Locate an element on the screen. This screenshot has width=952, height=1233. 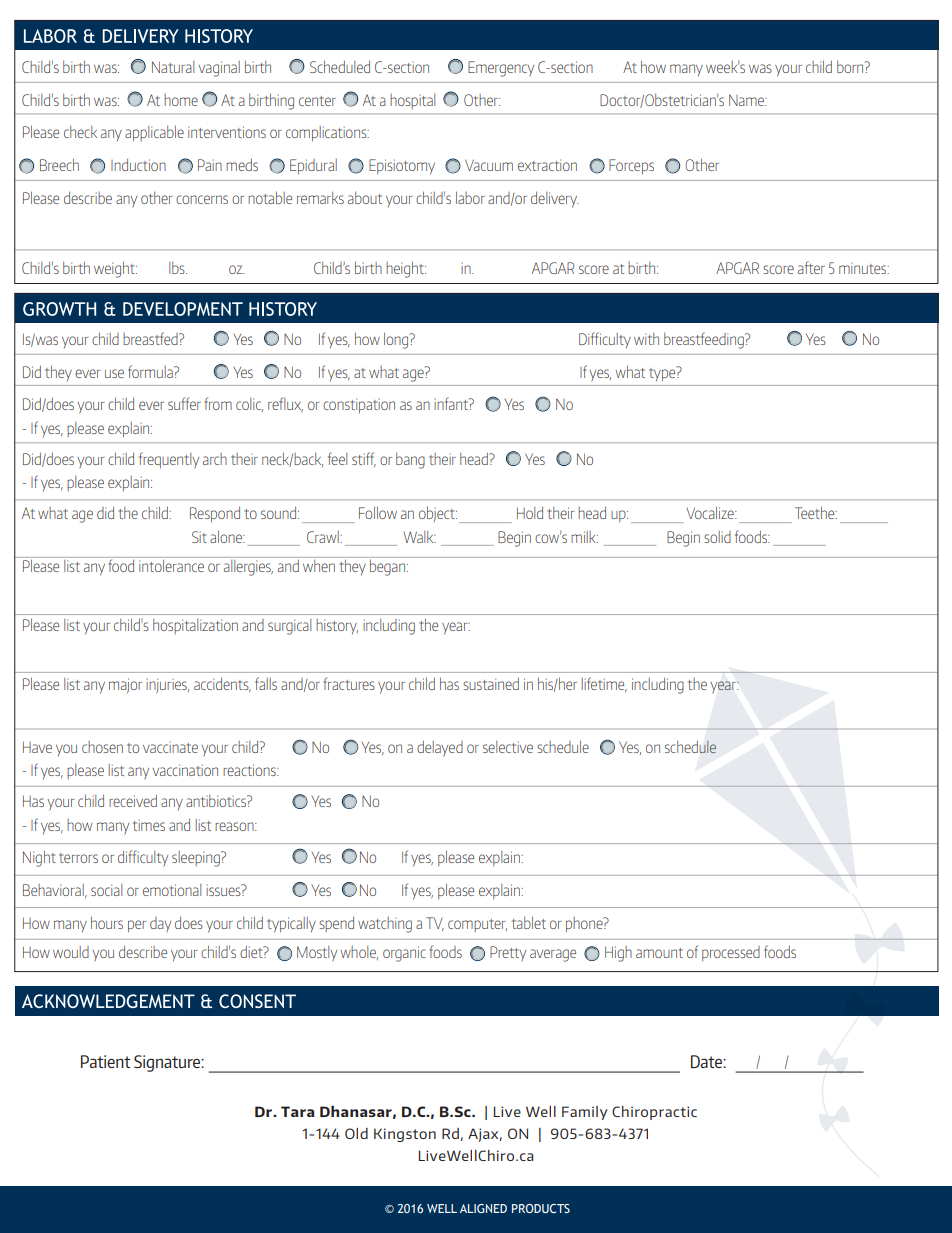
Name is located at coordinates (747, 100).
